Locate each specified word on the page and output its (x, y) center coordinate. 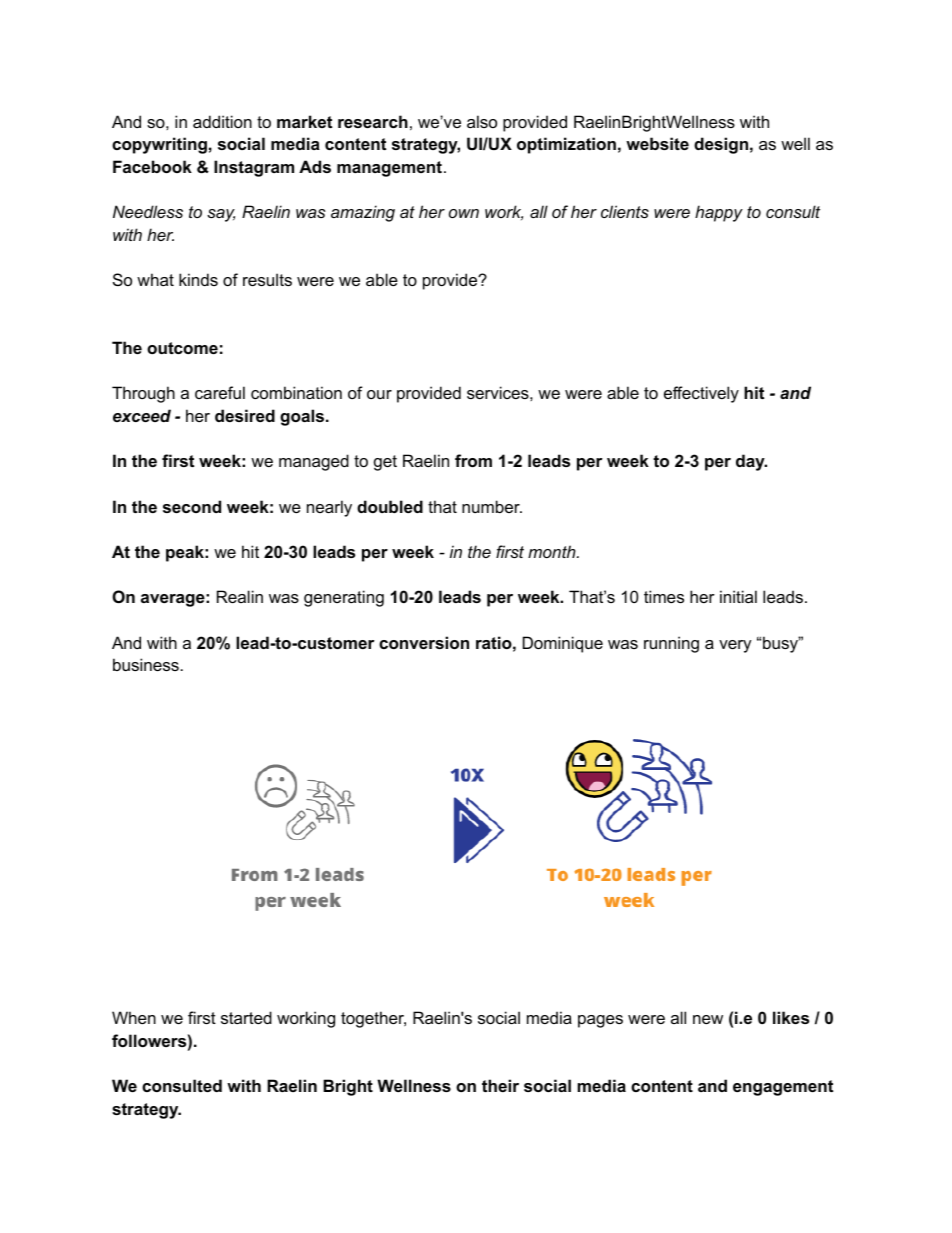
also (482, 121)
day (751, 462)
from (473, 460)
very (735, 646)
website (657, 143)
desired (245, 415)
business (146, 664)
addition (222, 121)
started (246, 1017)
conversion (424, 642)
